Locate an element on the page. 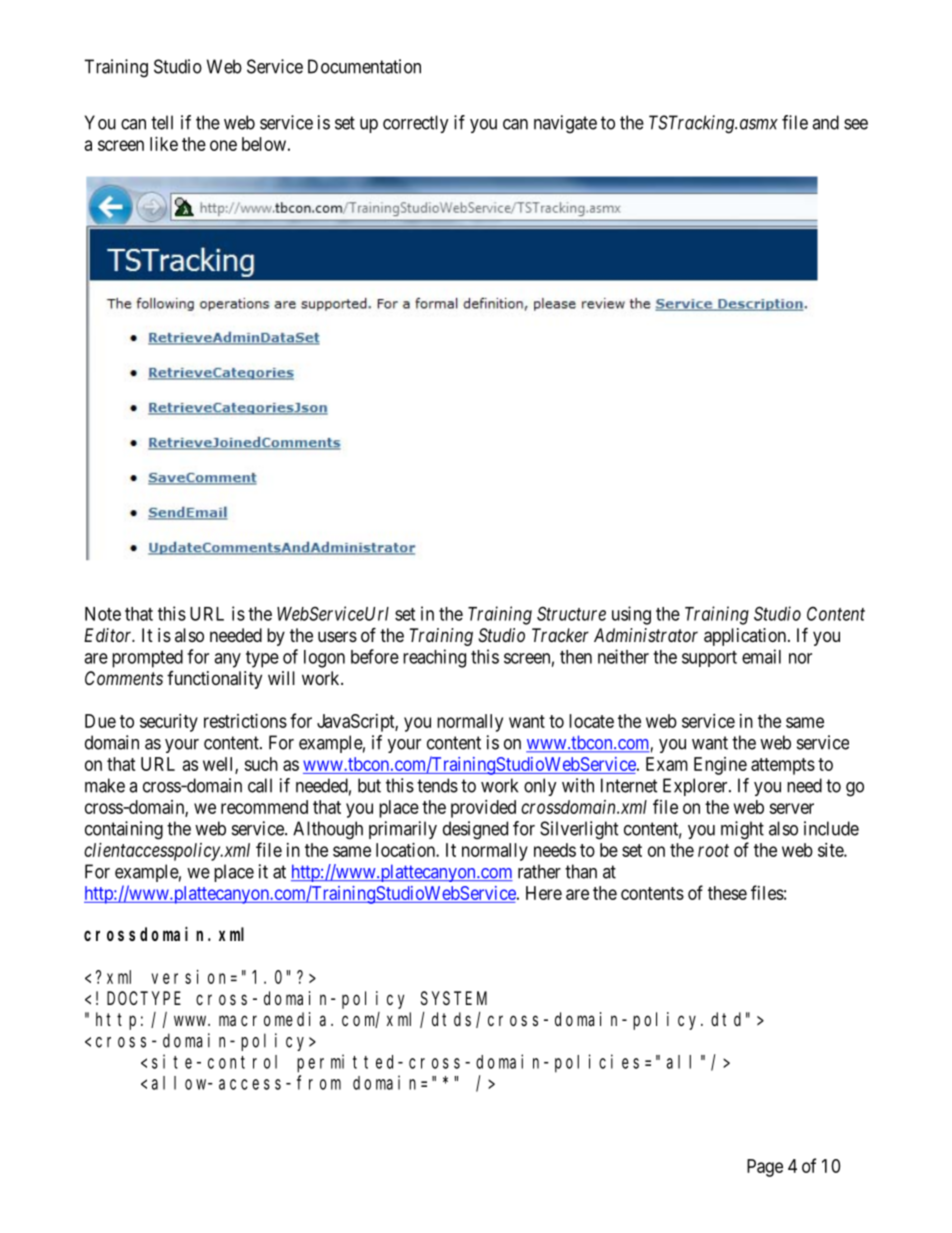 This page has height=1233, width=952. reaching is located at coordinates (434, 658).
